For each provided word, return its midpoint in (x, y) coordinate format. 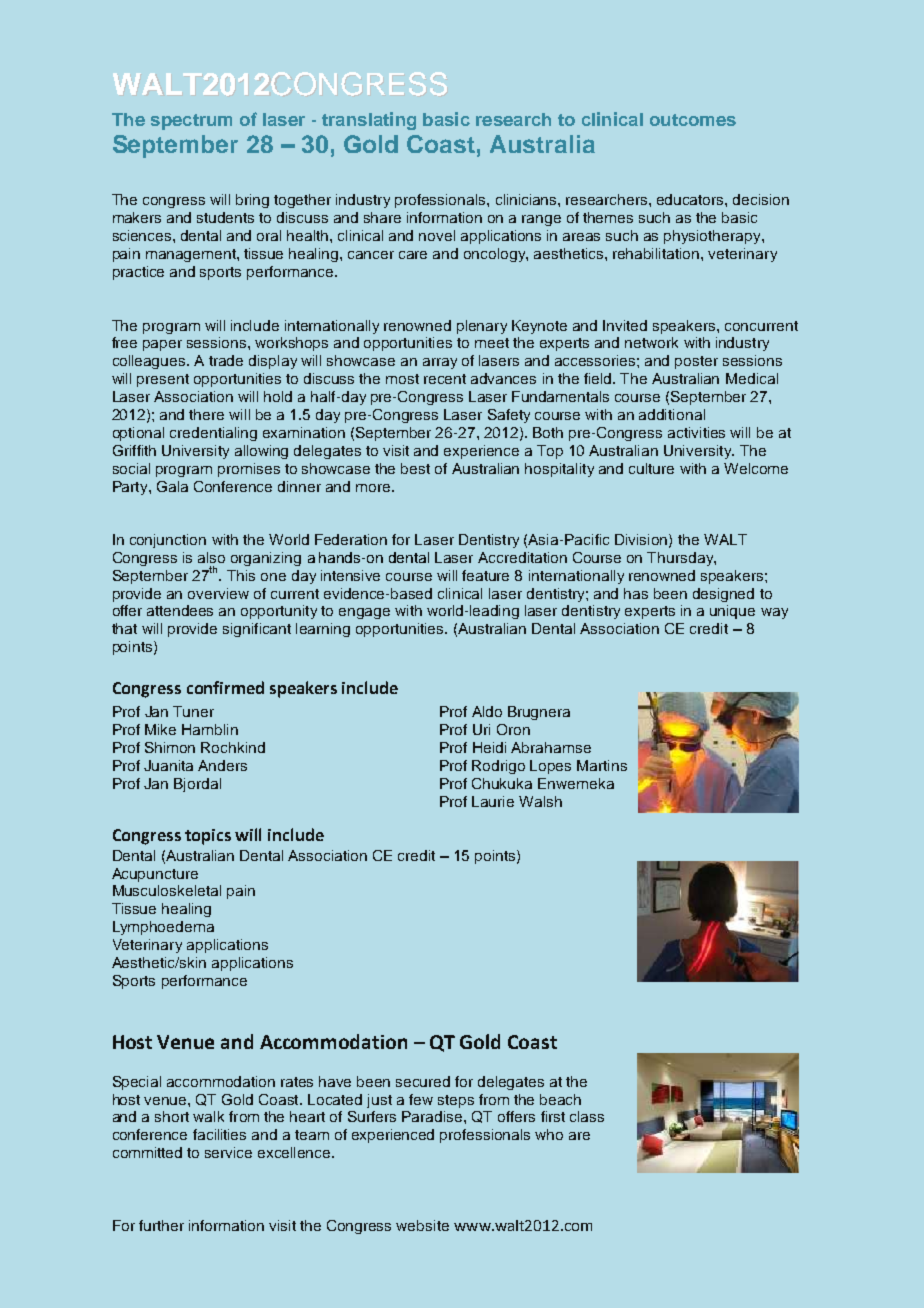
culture (651, 468)
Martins (602, 765)
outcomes (693, 120)
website (422, 1225)
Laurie (493, 801)
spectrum (191, 122)
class (587, 1116)
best (415, 468)
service (228, 1152)
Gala (172, 486)
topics (208, 837)
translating (369, 121)
